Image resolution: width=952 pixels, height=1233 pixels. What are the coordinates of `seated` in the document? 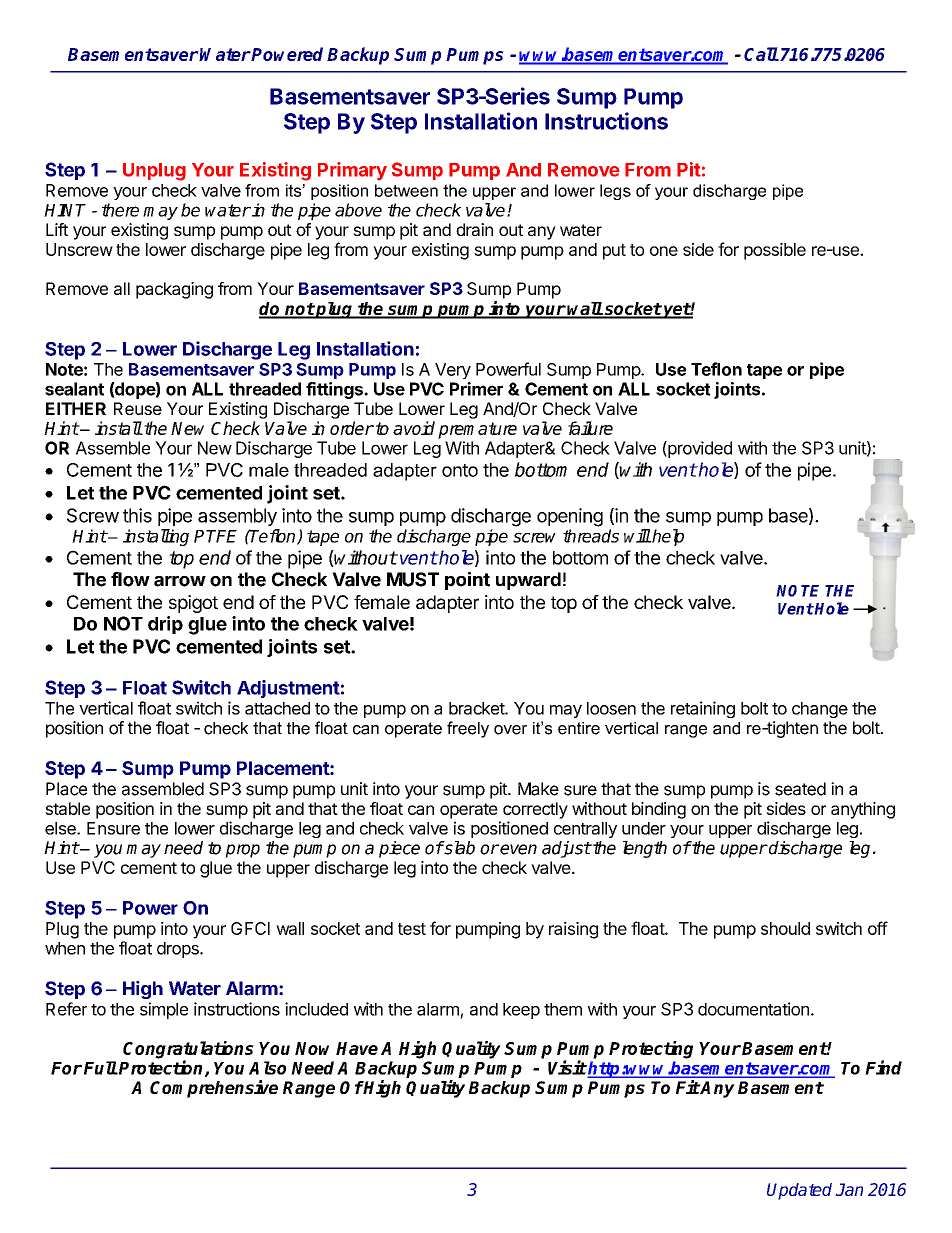 It's located at (800, 789).
